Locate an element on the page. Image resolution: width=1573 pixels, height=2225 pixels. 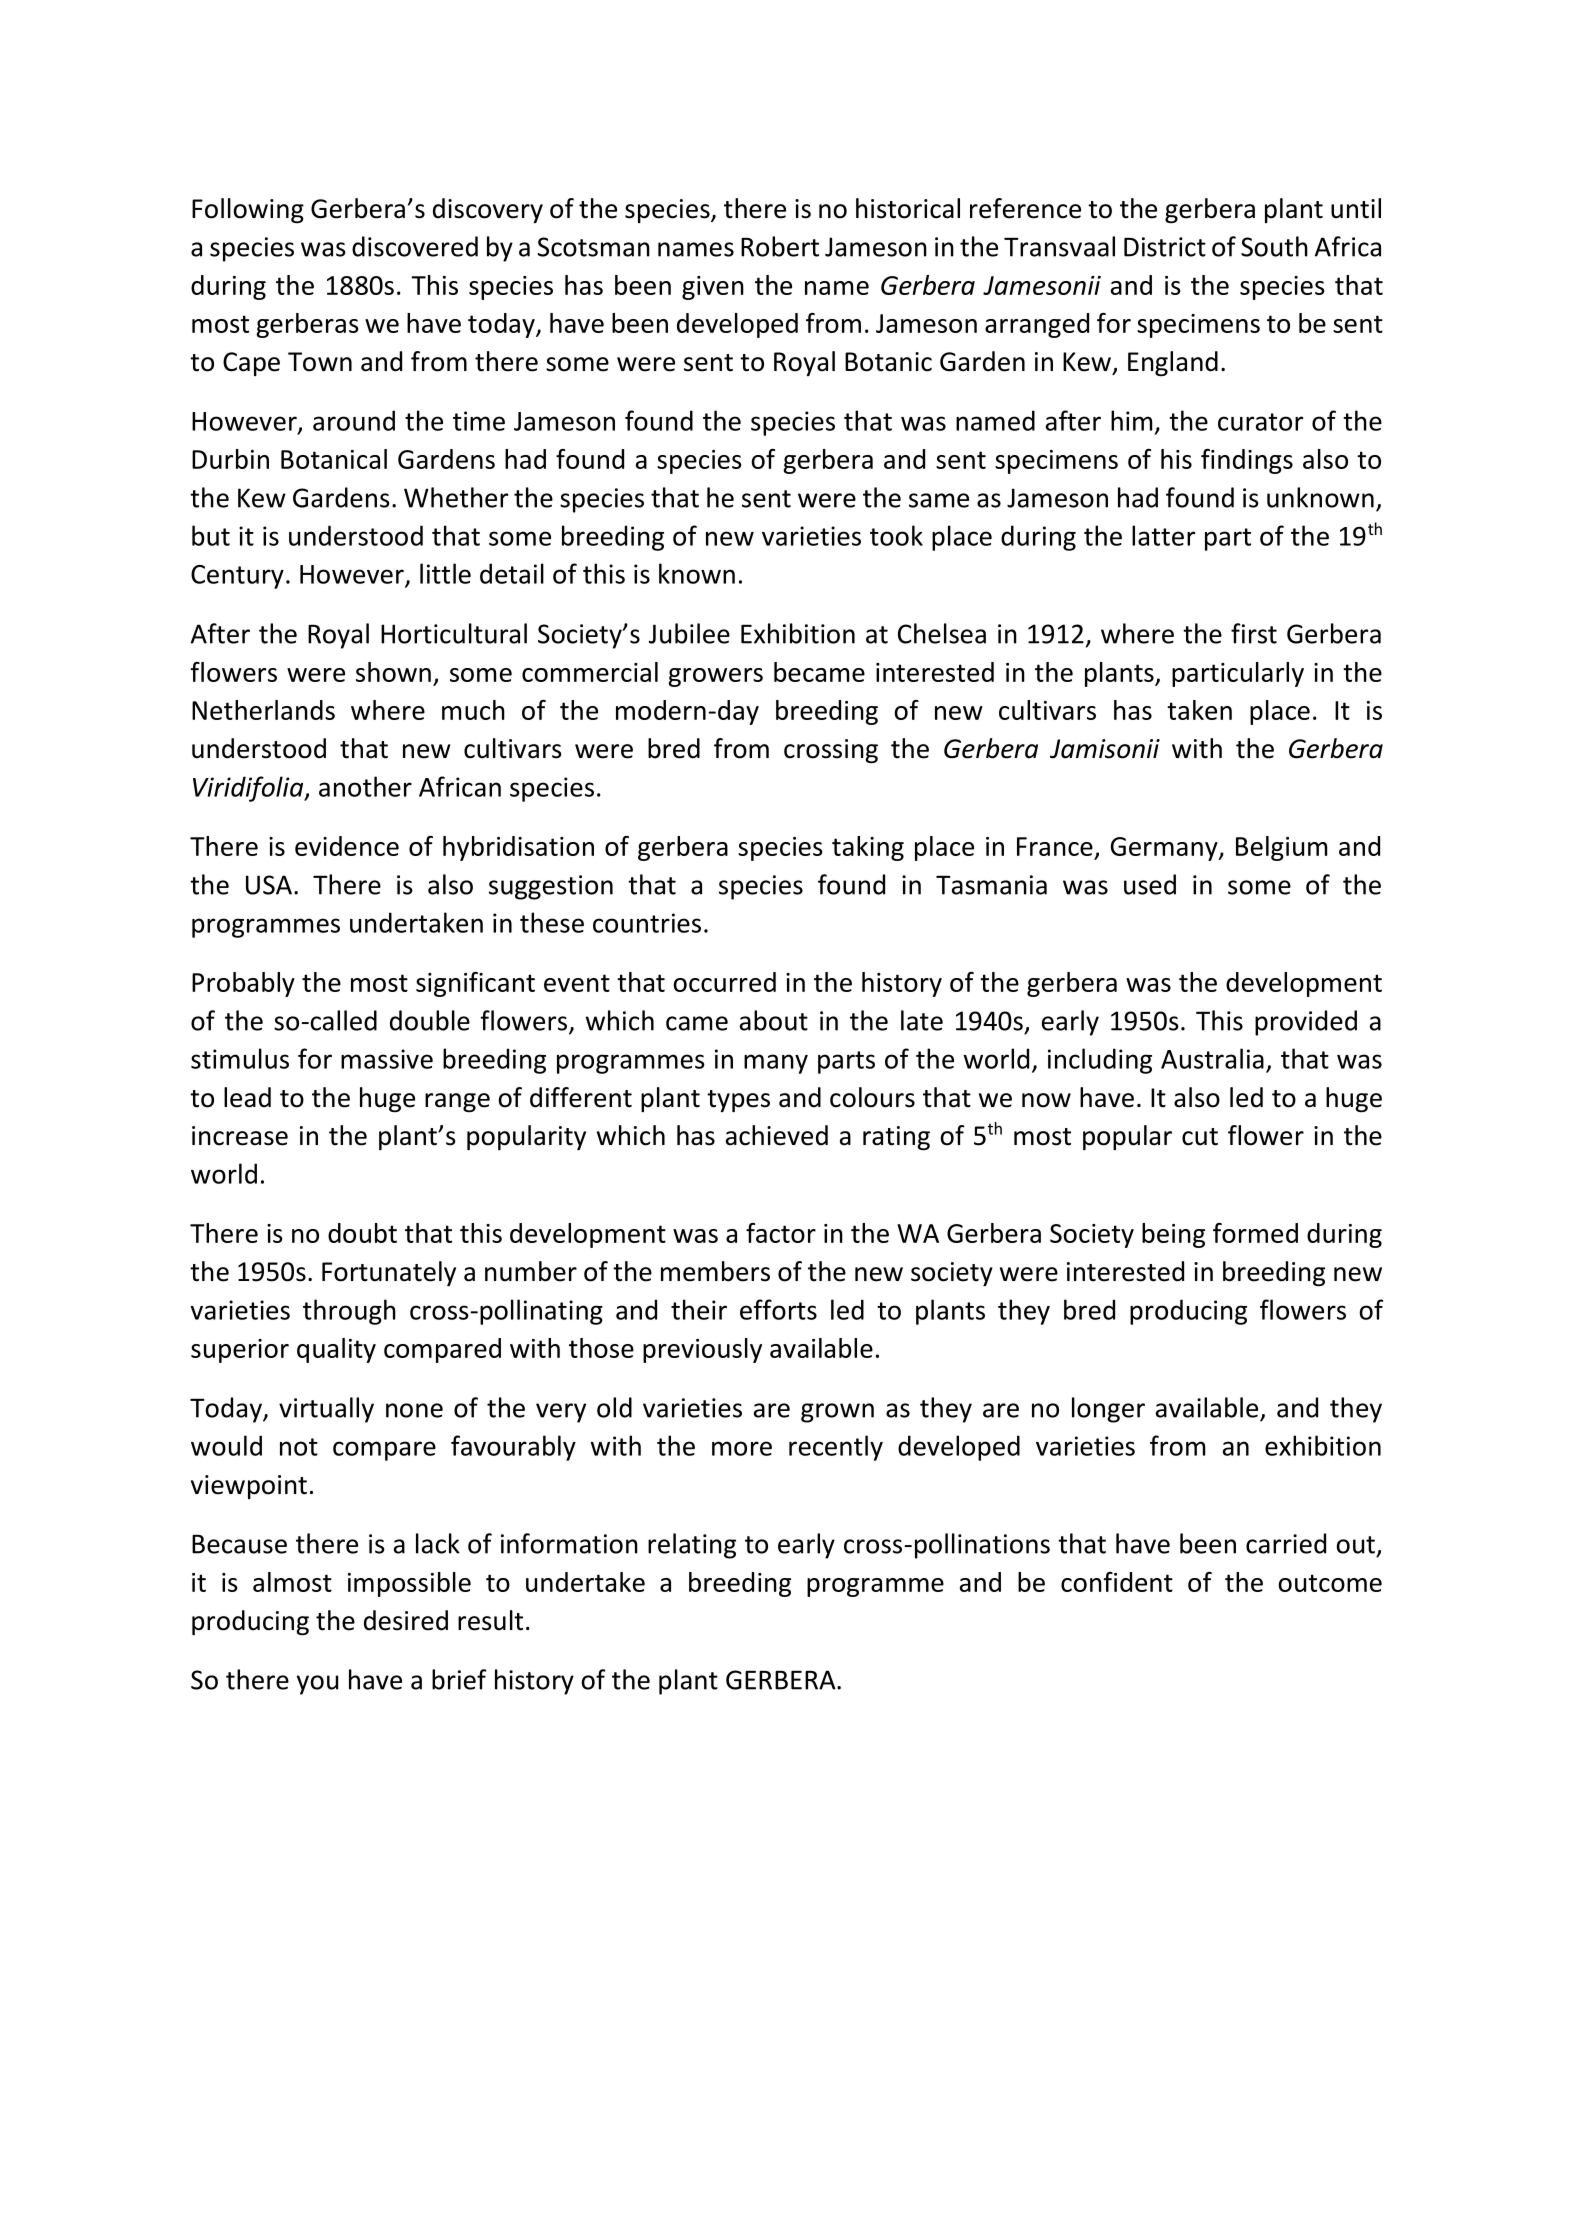
desired is located at coordinates (406, 1620).
